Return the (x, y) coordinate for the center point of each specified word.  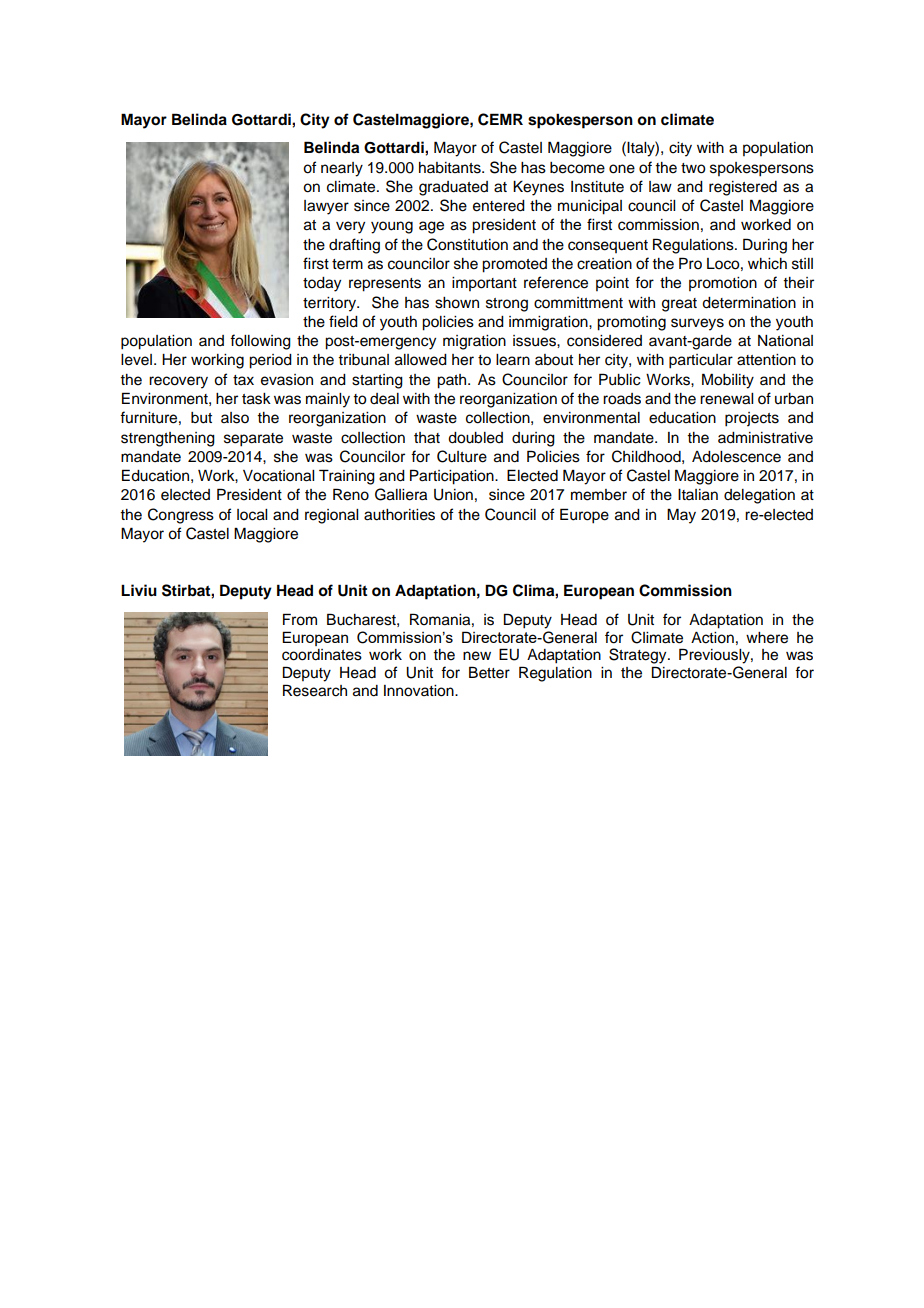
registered (743, 188)
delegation (759, 496)
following (260, 342)
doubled (475, 438)
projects (752, 419)
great (679, 305)
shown (457, 303)
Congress (181, 516)
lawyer (326, 207)
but (201, 418)
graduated (453, 188)
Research (315, 690)
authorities (399, 515)
